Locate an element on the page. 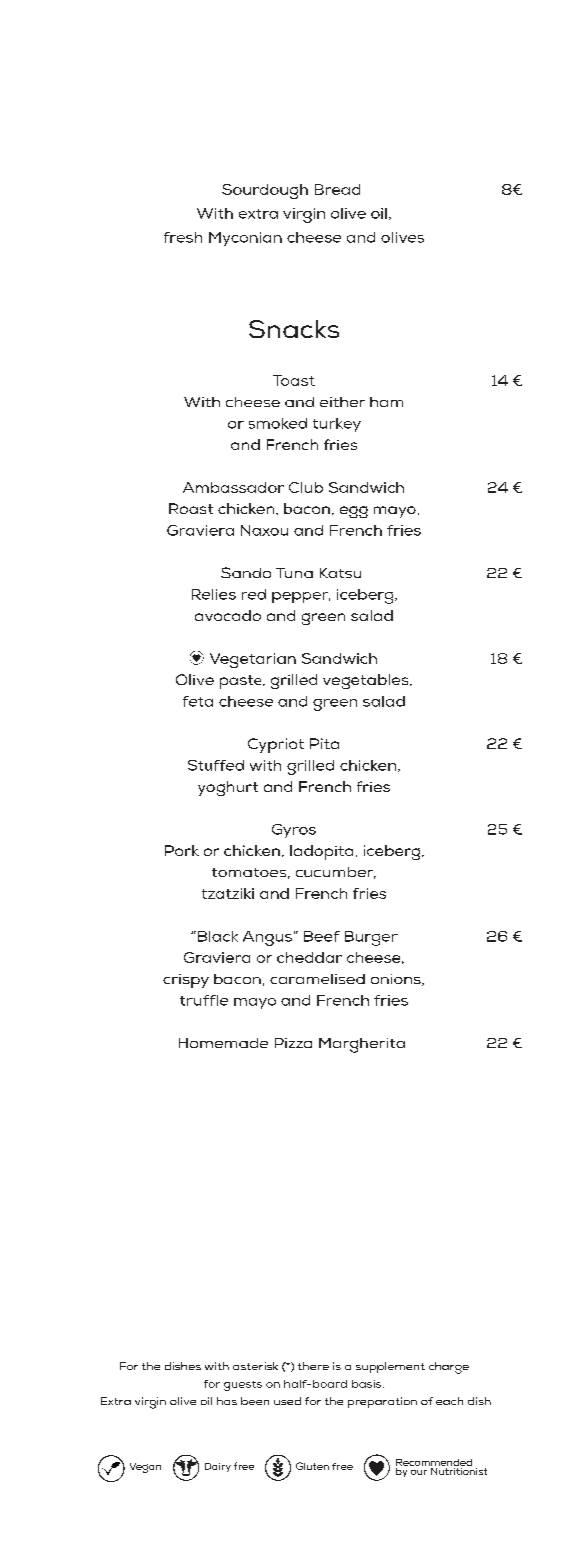 The width and height of the page is (588, 1568). ham is located at coordinates (386, 402).
